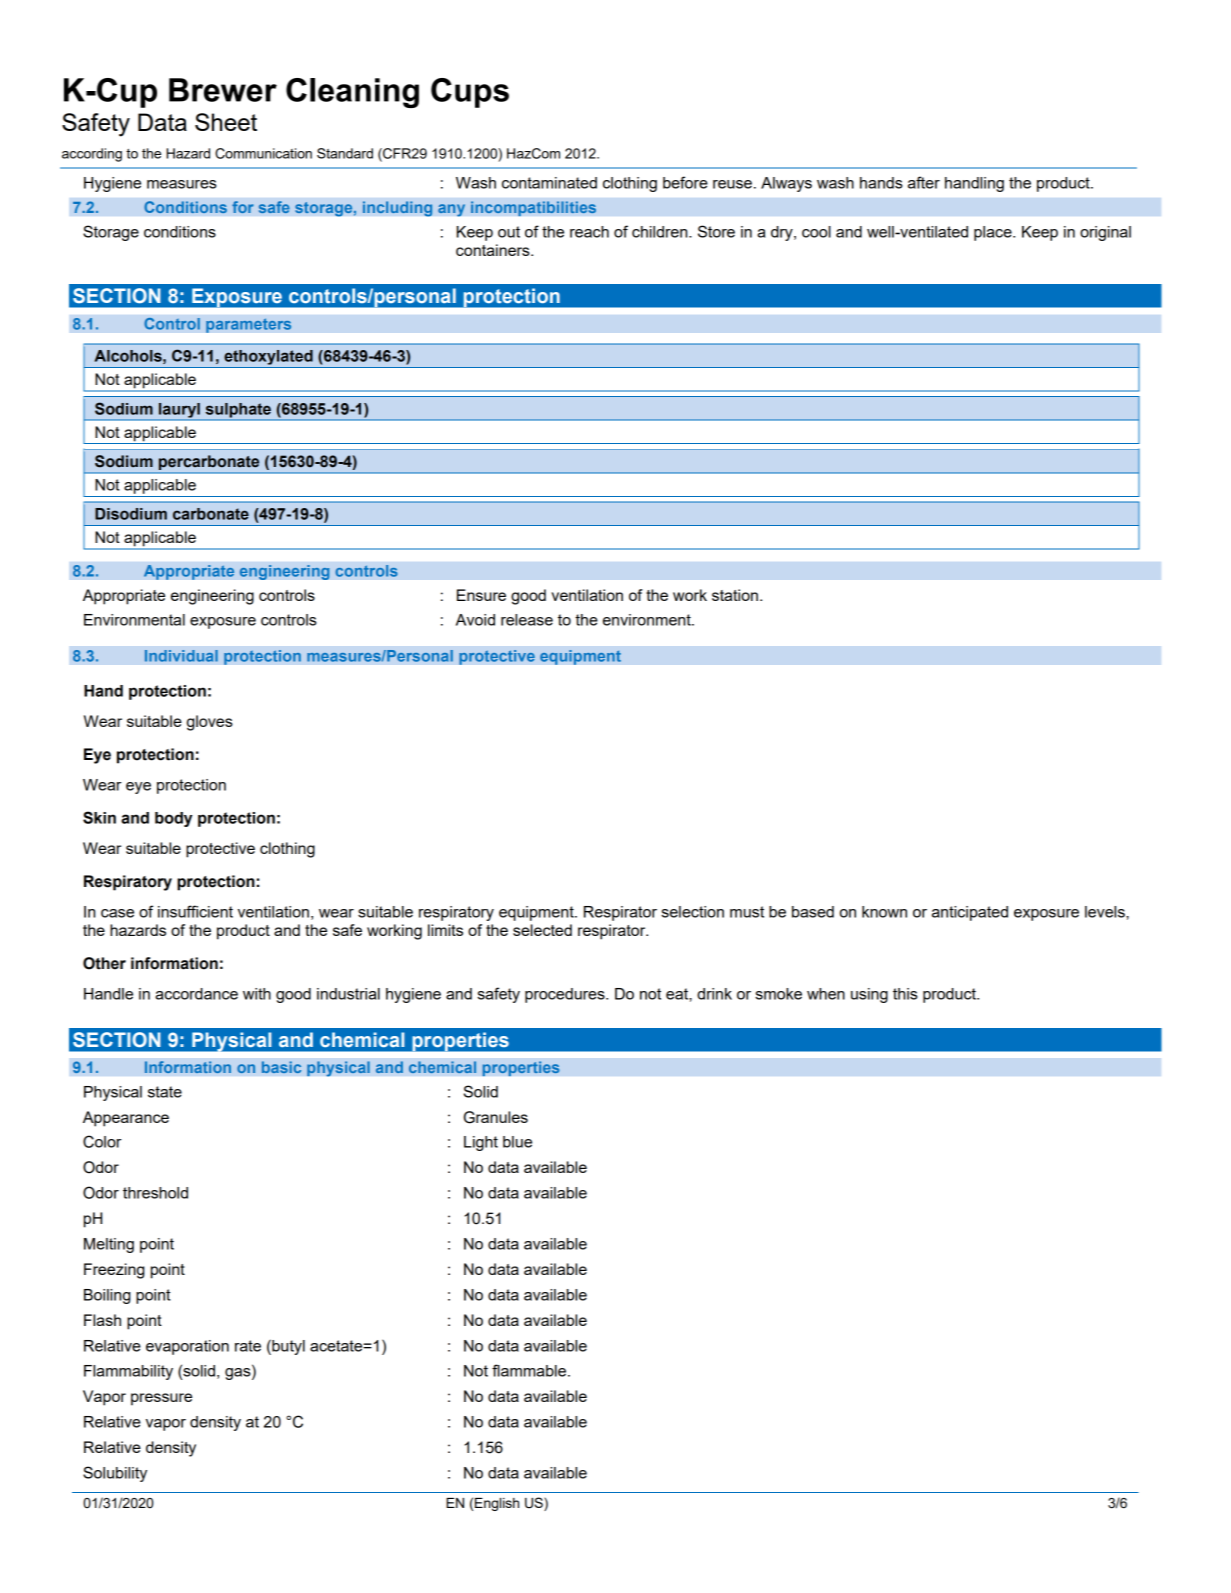 This image has height=1593, width=1231. I want to click on state, so click(165, 1092).
